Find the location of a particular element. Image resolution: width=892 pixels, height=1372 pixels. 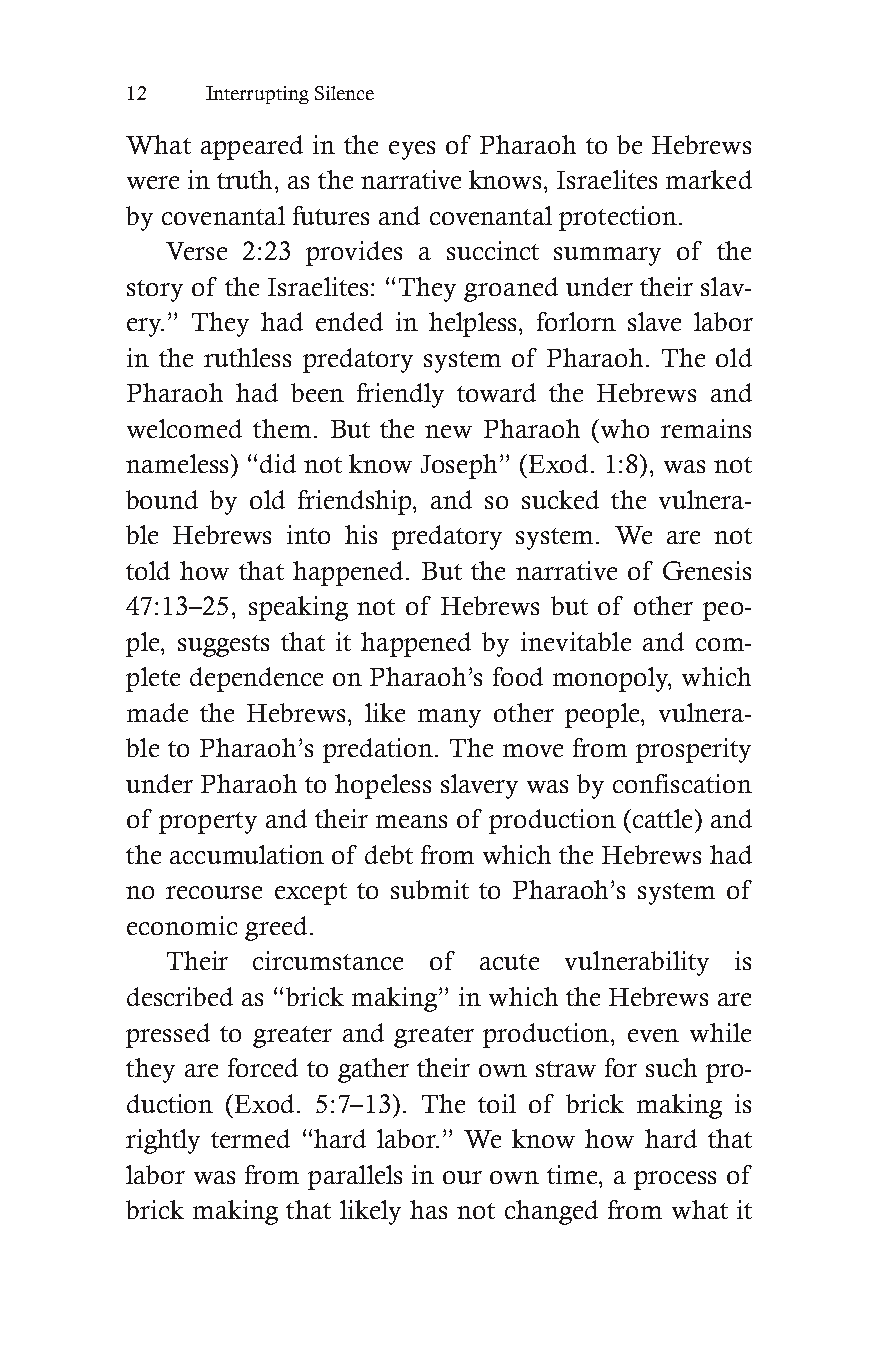

means is located at coordinates (411, 821).
